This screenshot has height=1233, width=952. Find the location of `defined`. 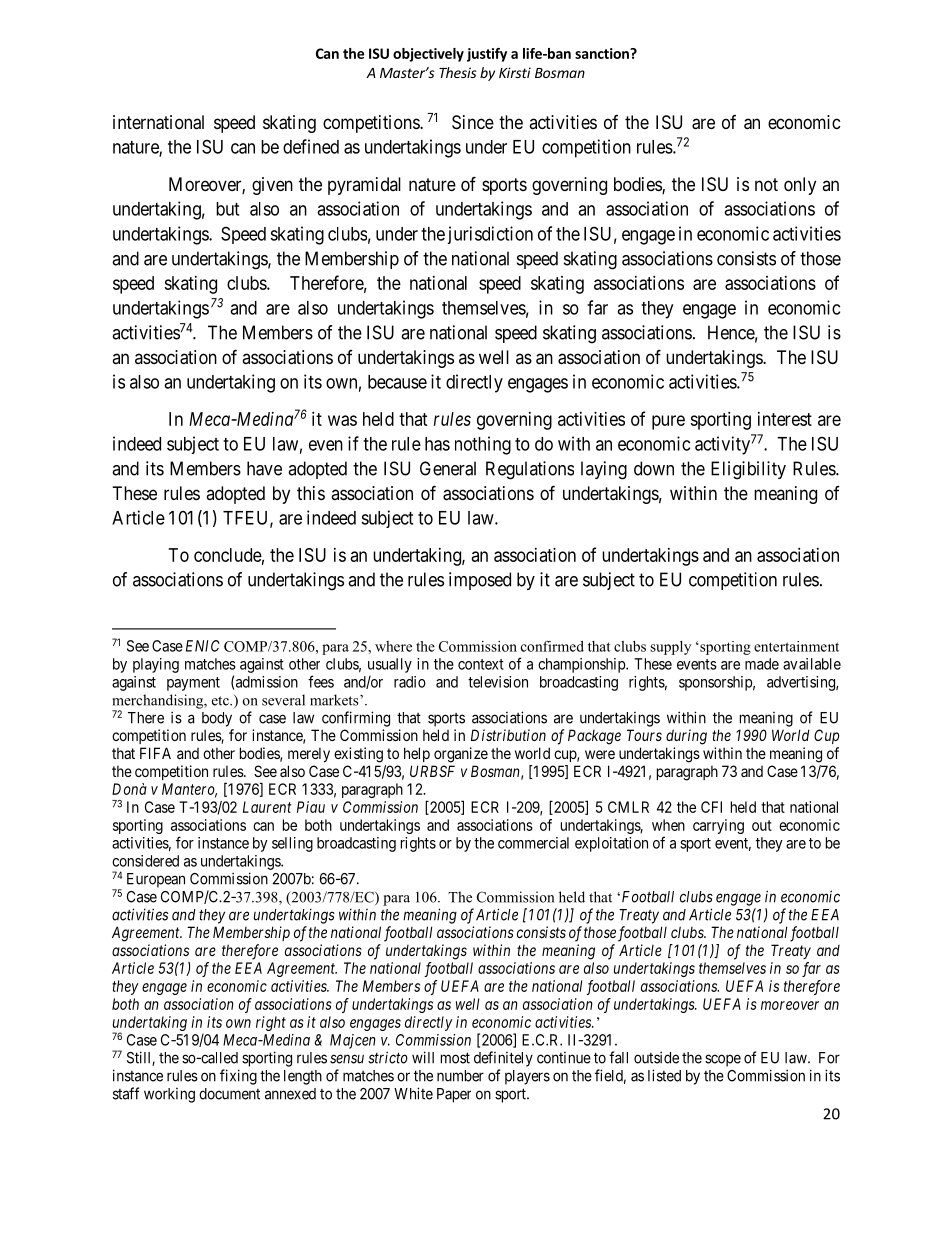

defined is located at coordinates (311, 146).
